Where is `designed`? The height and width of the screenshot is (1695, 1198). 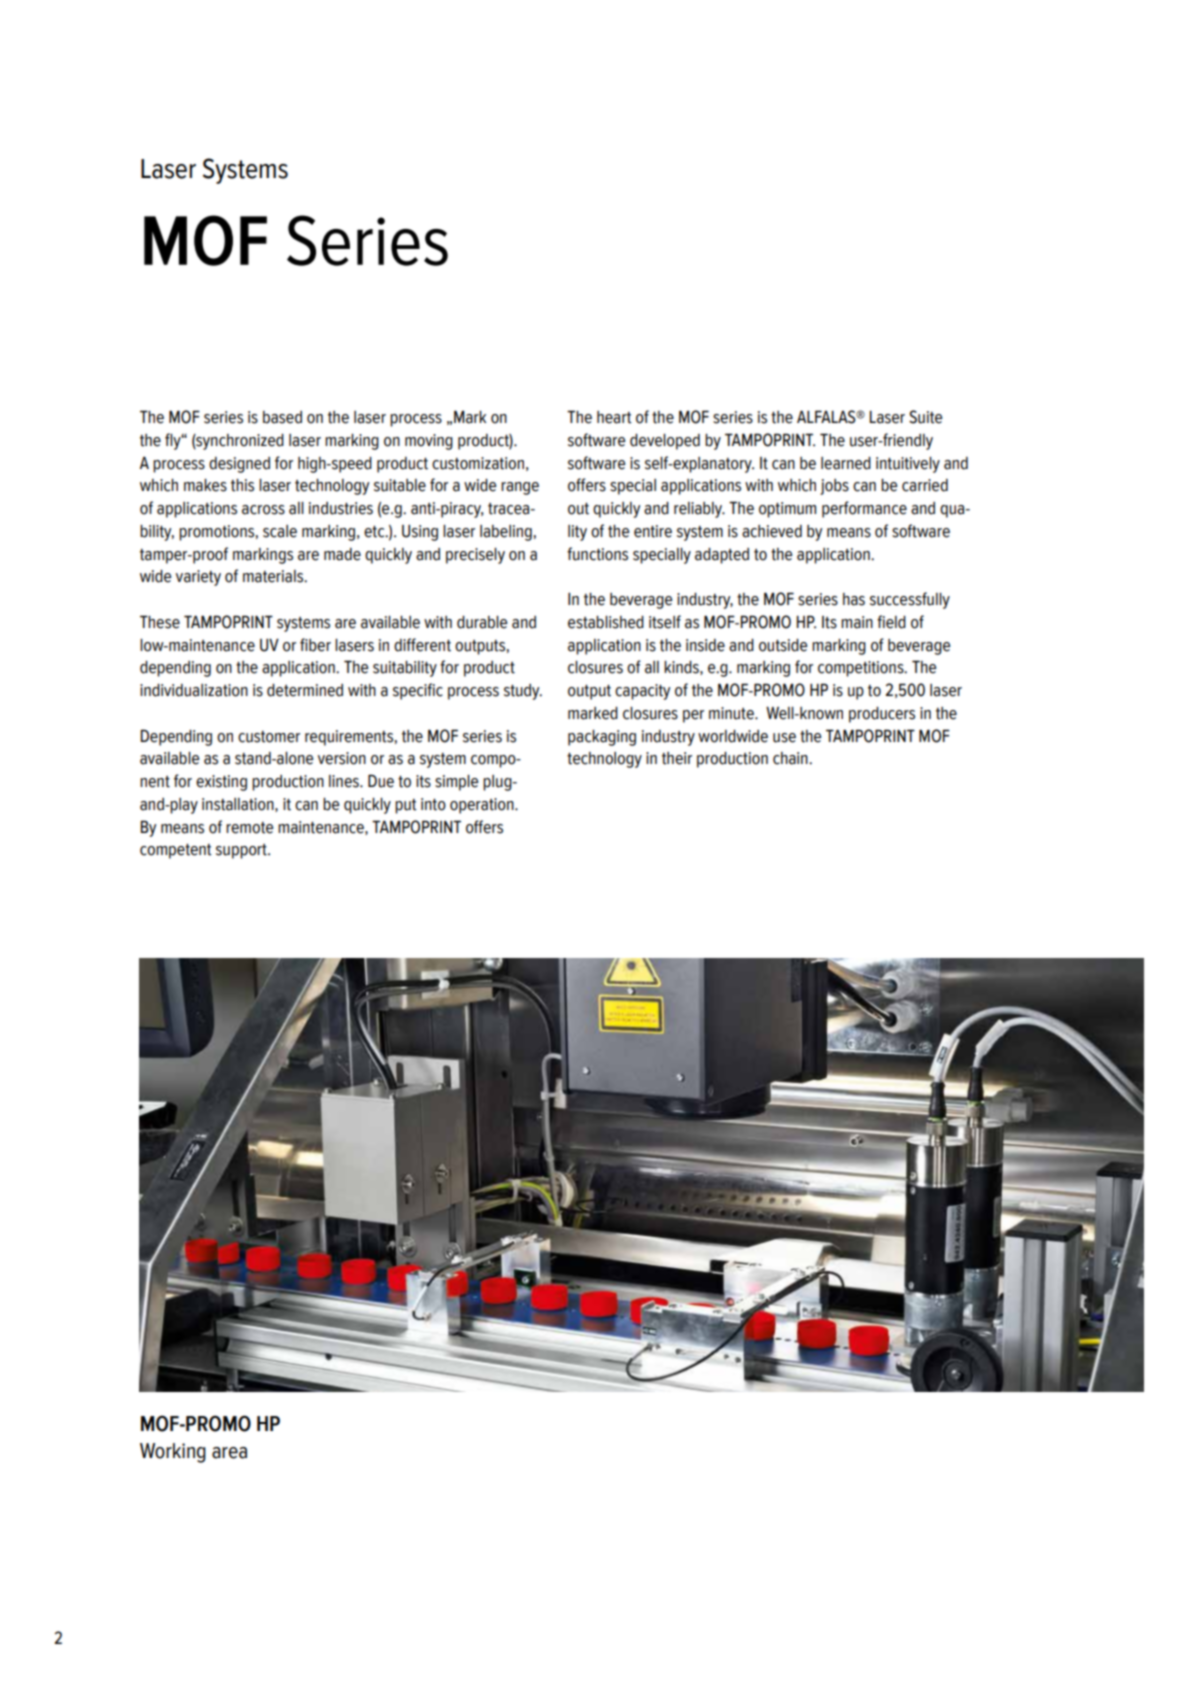 designed is located at coordinates (239, 465).
